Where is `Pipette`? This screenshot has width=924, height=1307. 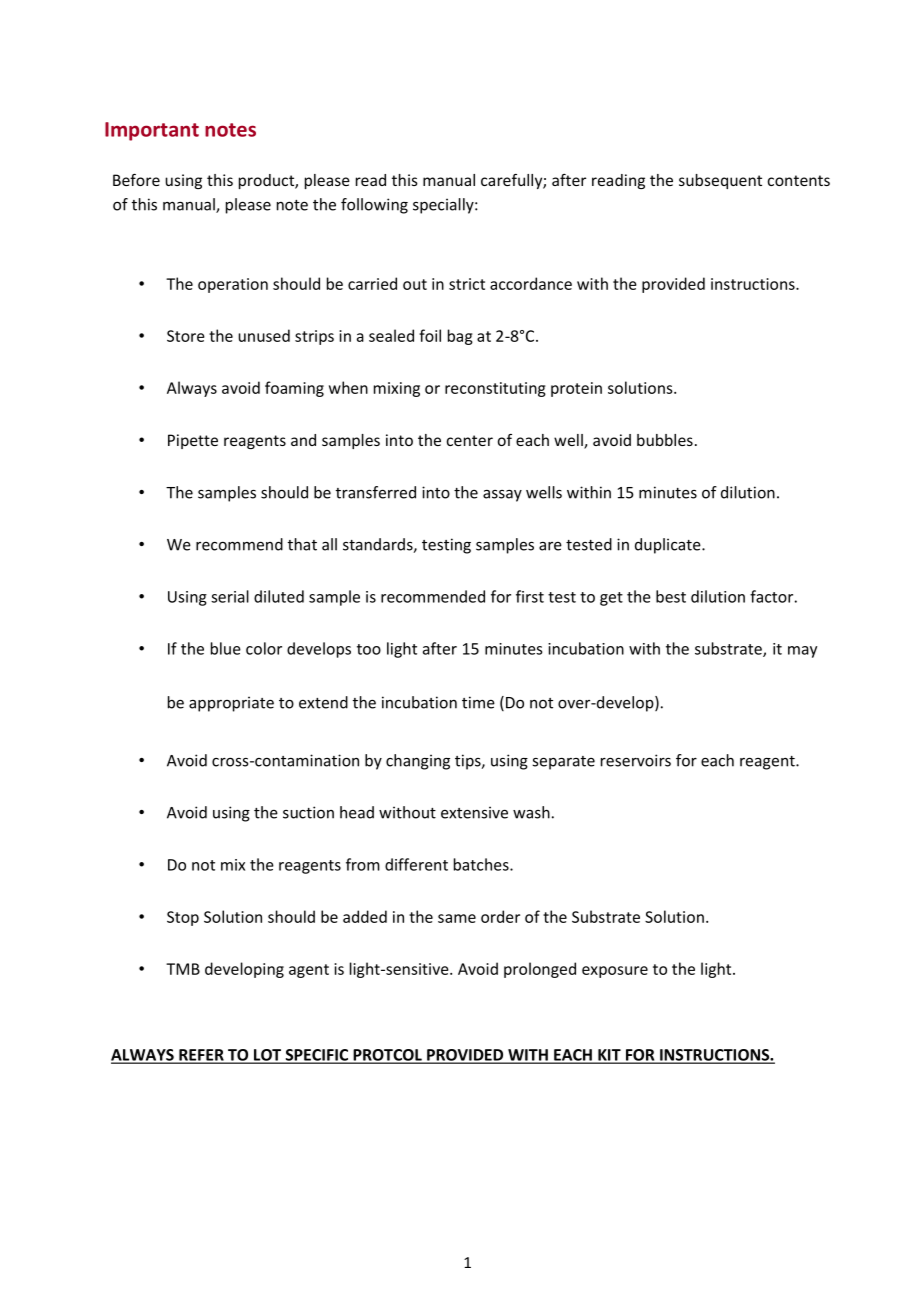
Pipette is located at coordinates (193, 441).
